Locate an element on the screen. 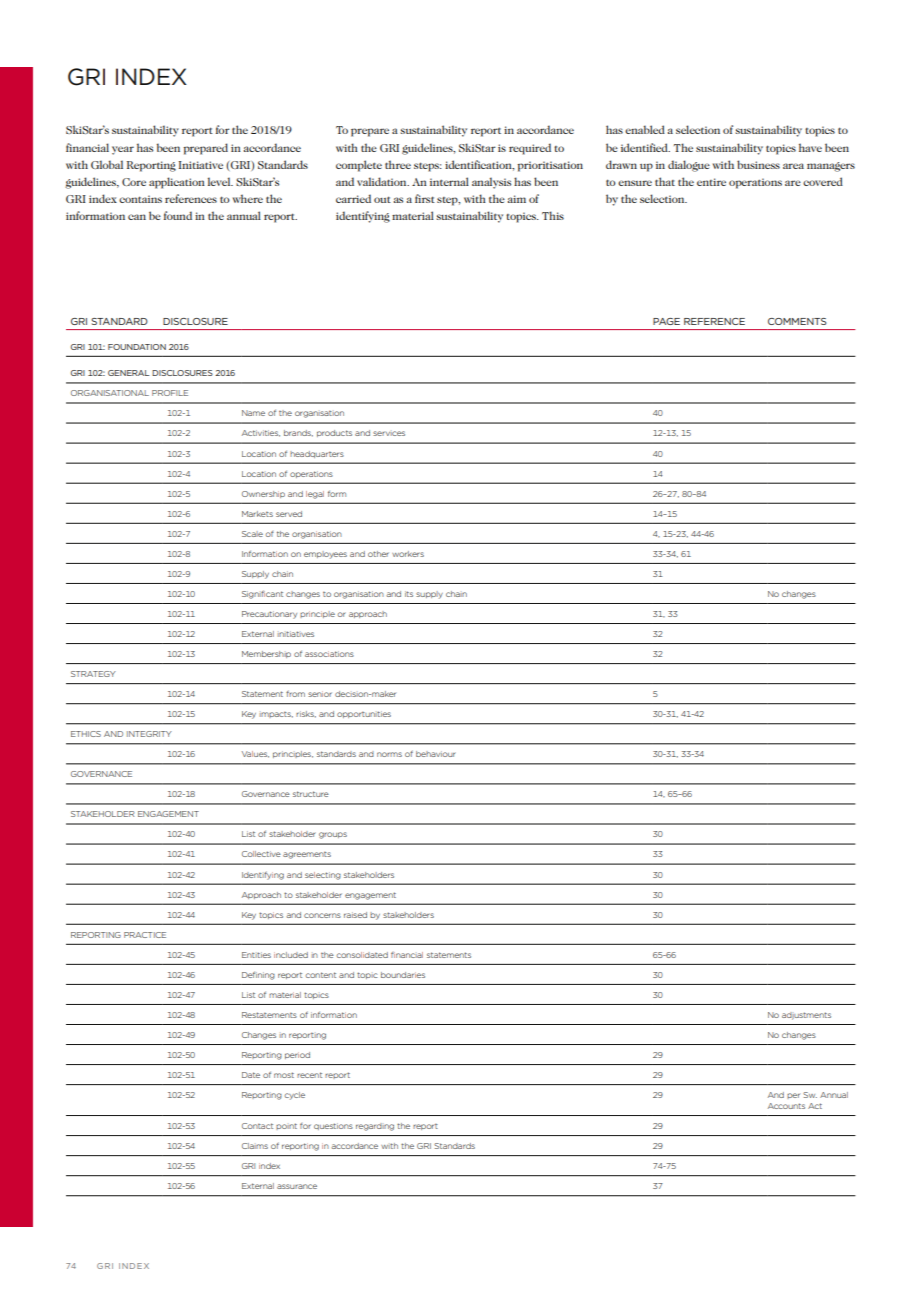 This screenshot has height=1308, width=924. business is located at coordinates (758, 164).
